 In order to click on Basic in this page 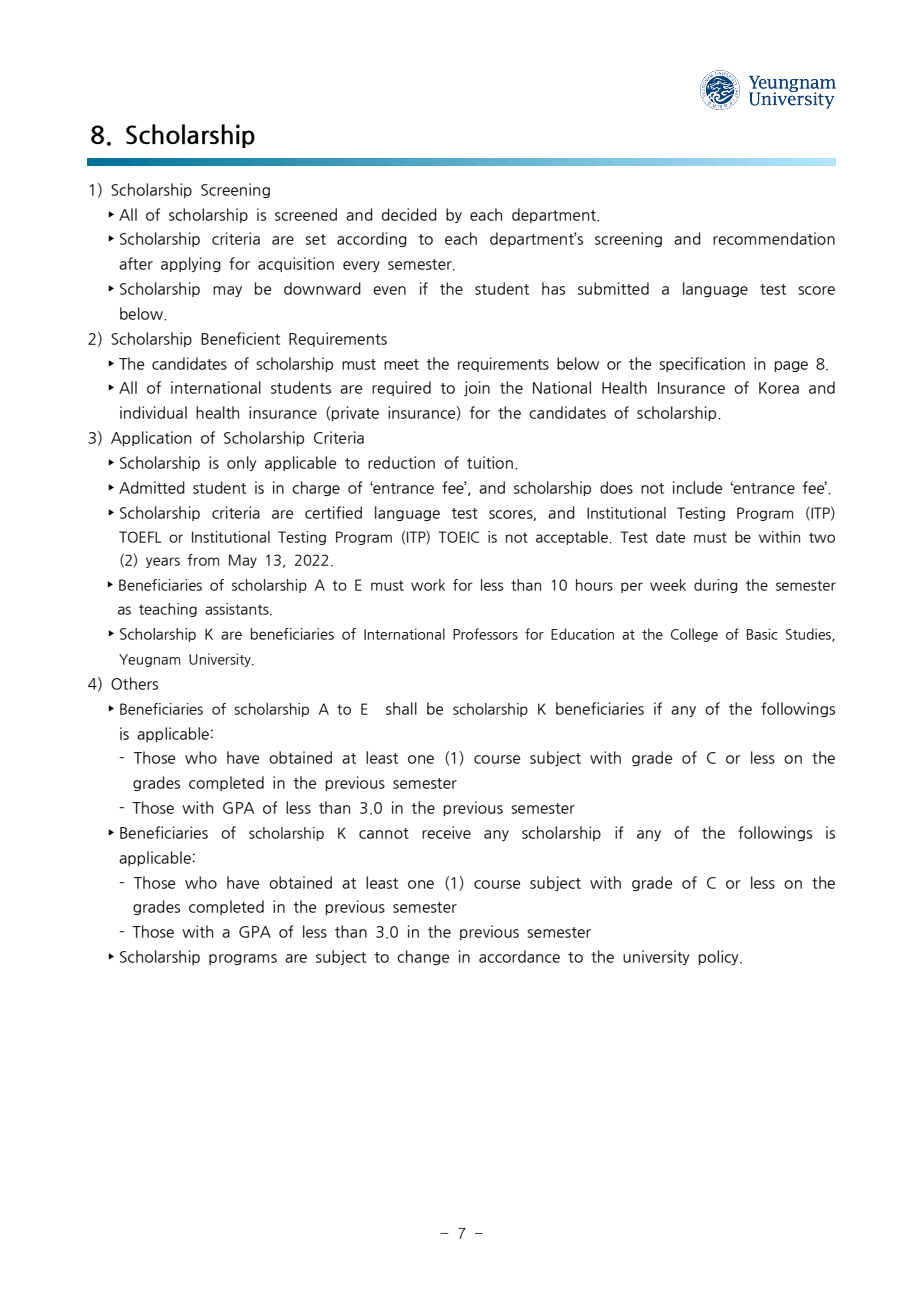, I will do `click(762, 634)`.
